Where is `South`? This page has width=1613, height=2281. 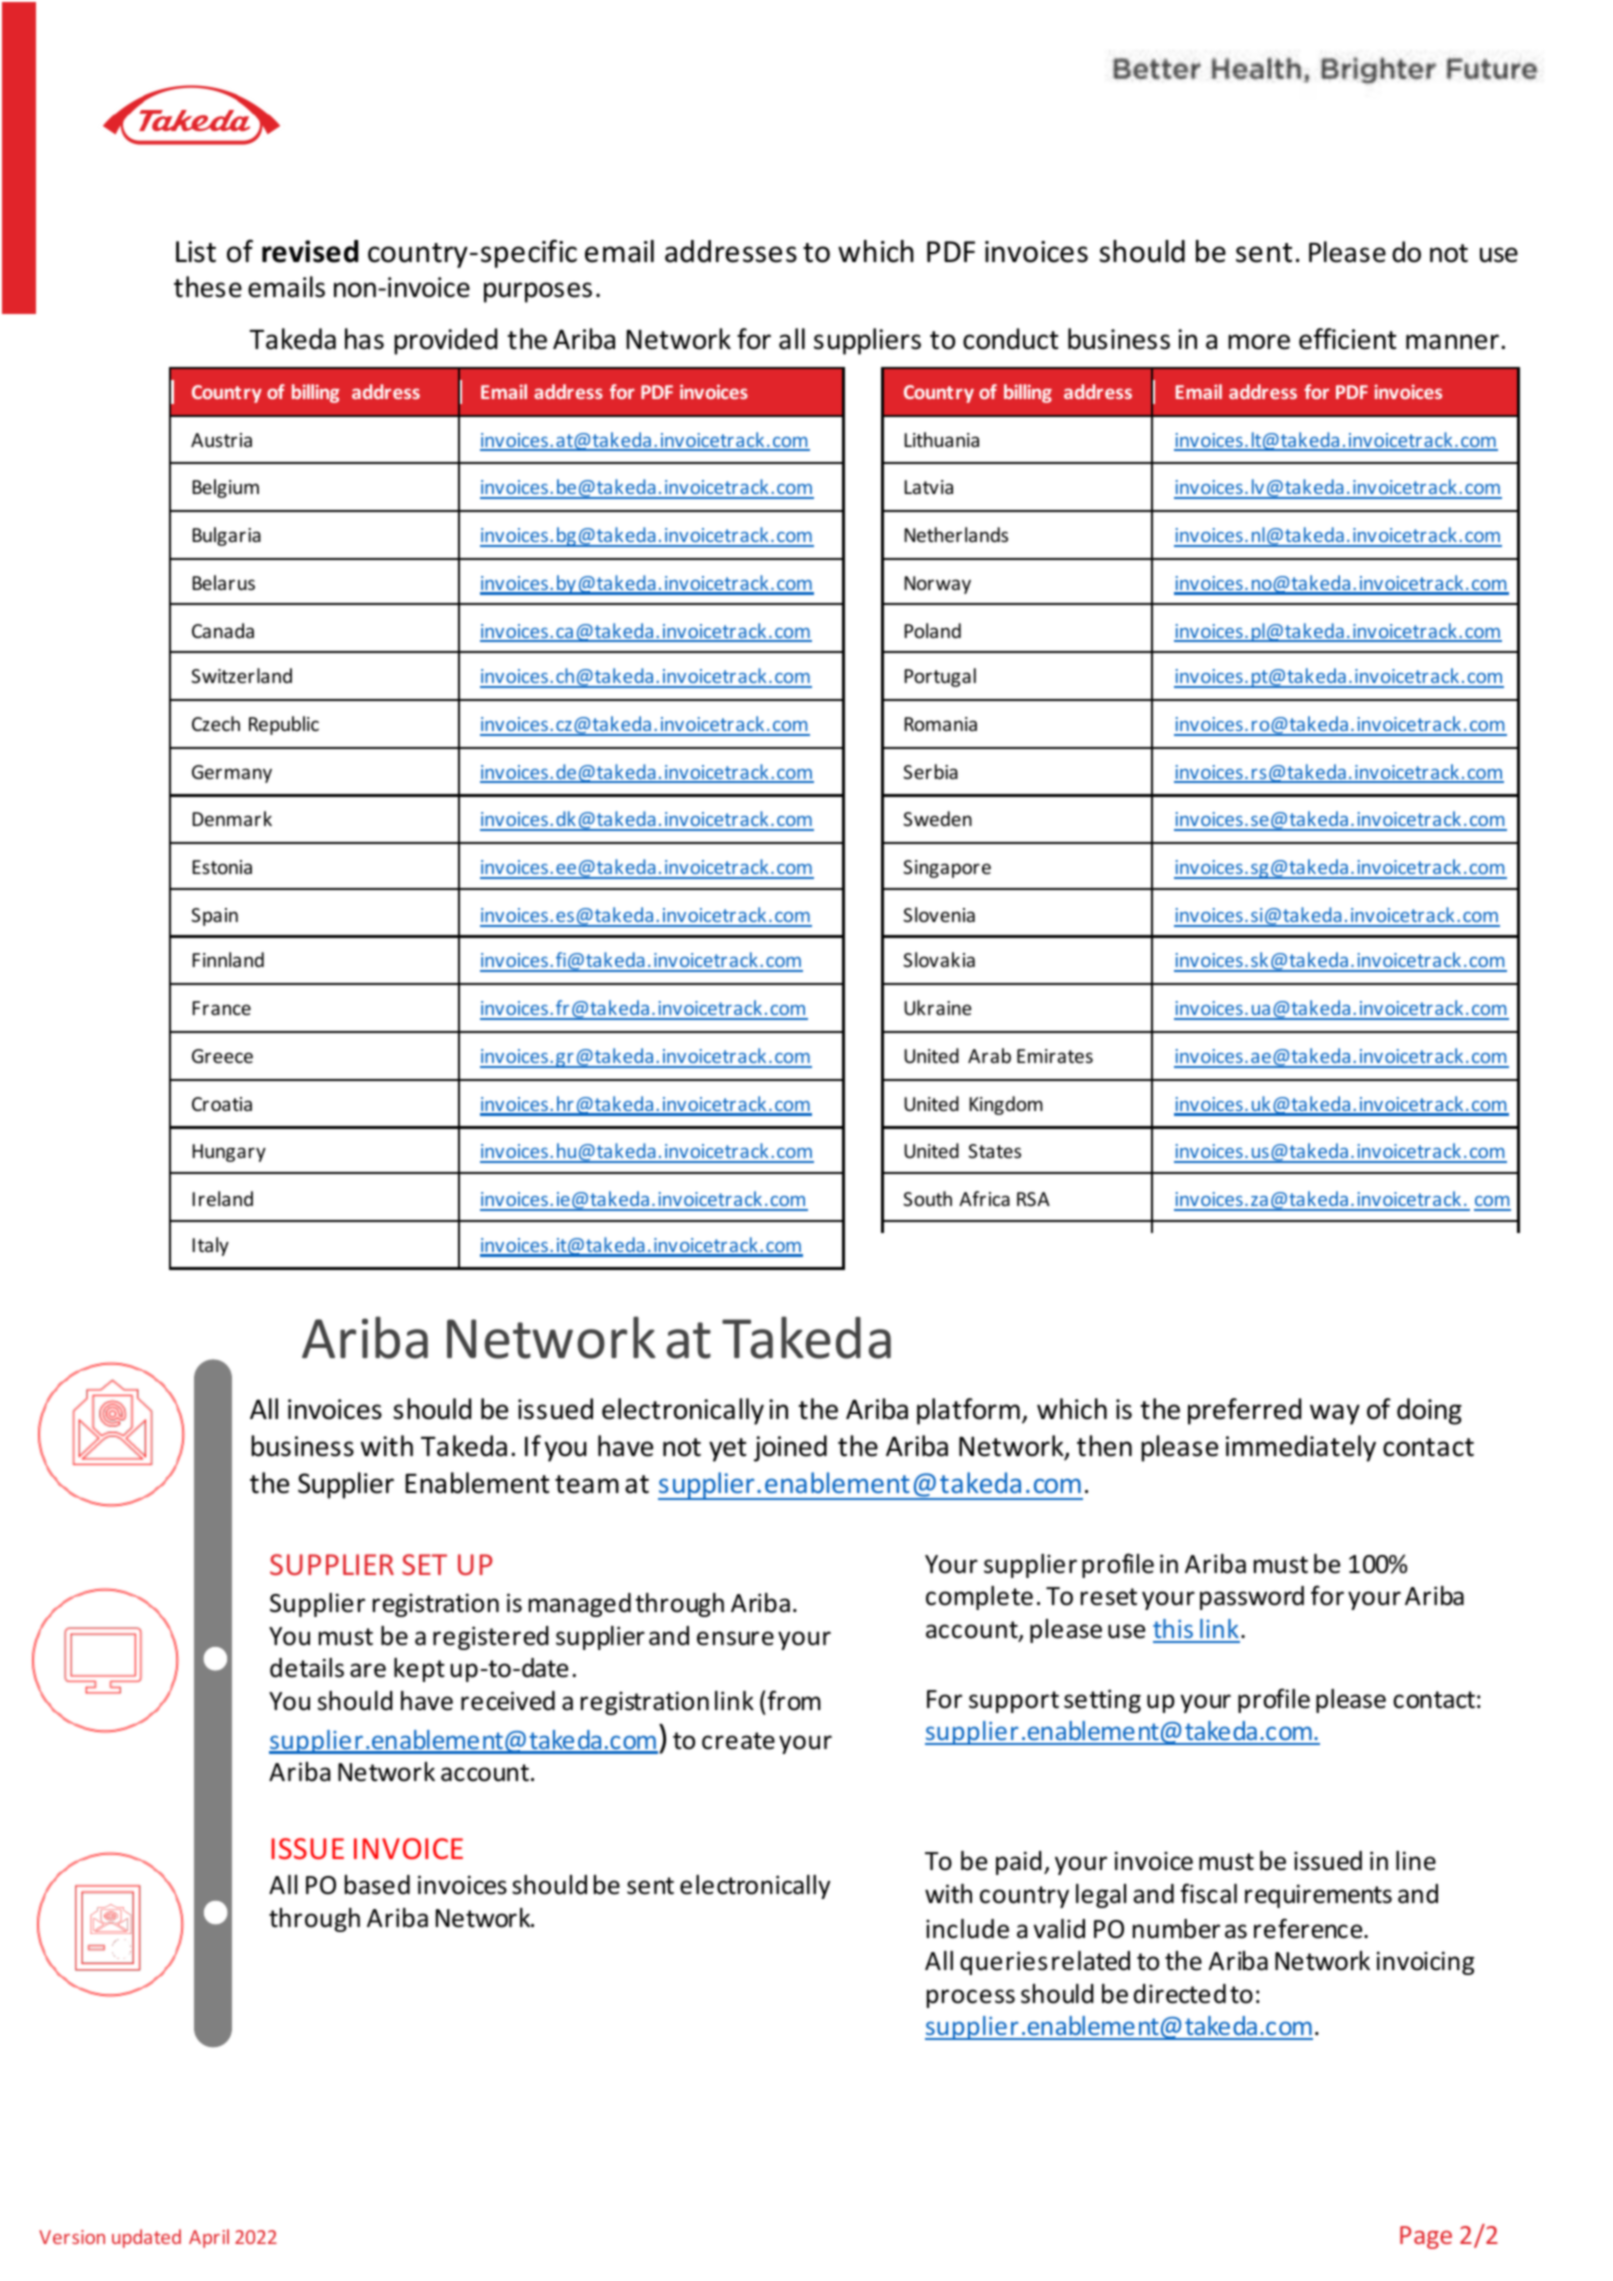 South is located at coordinates (927, 1198).
